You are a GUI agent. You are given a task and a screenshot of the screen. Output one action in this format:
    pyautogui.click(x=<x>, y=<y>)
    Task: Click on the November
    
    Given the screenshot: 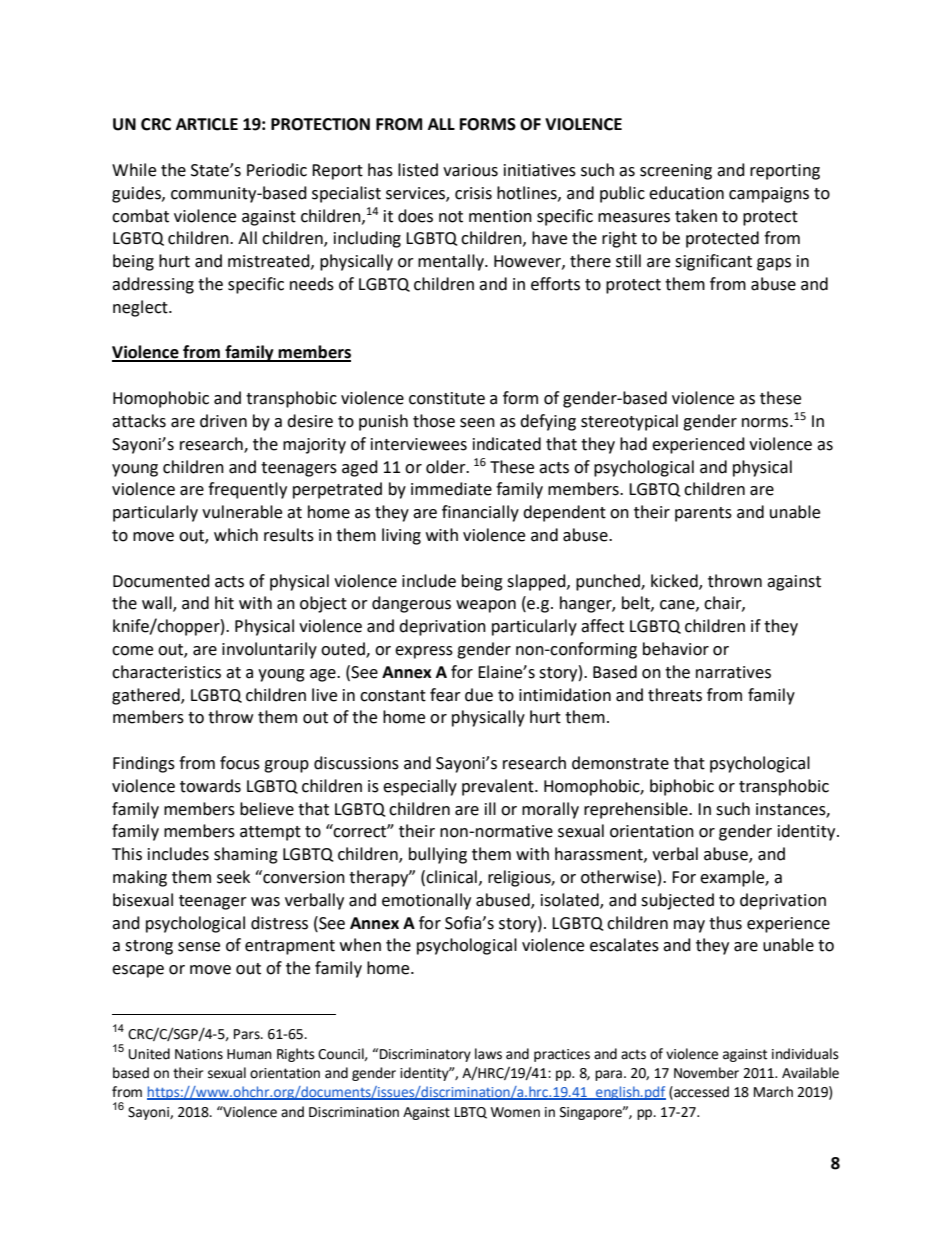 What is the action you would take?
    pyautogui.click(x=706, y=1073)
